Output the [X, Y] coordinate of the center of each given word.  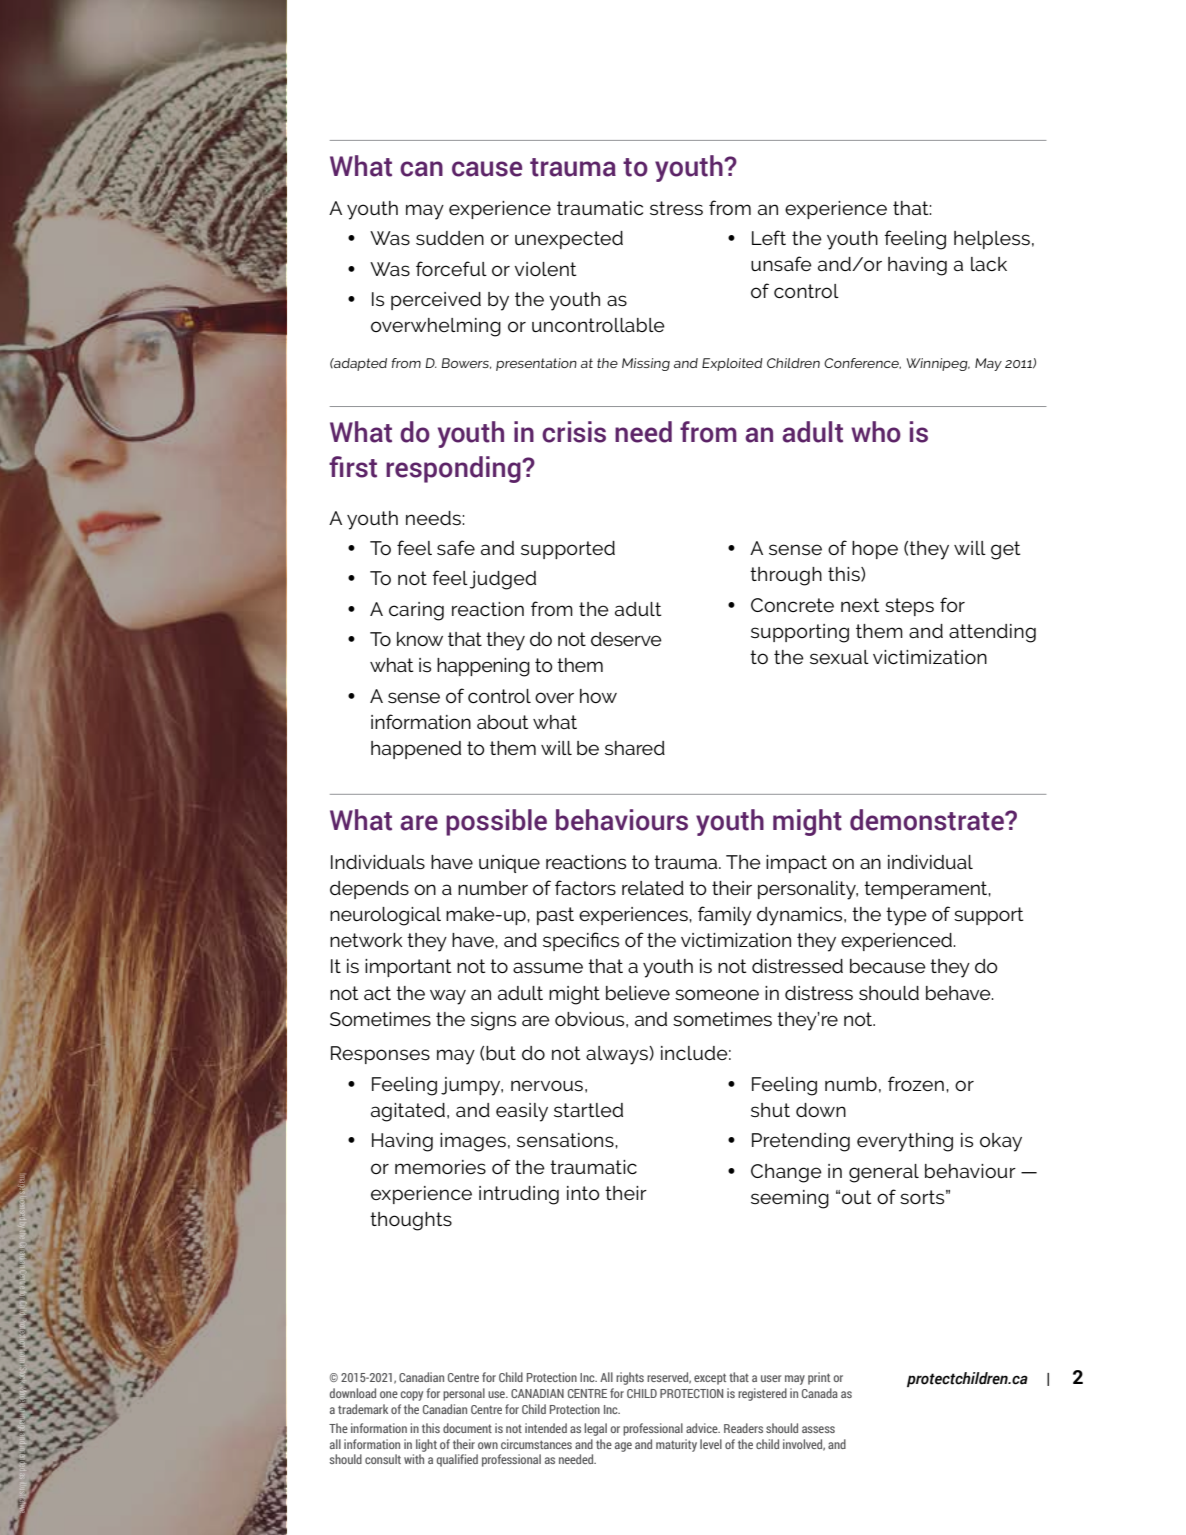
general [884, 1173]
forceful [451, 268]
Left [769, 237]
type [906, 916]
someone [717, 994]
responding [454, 469]
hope [875, 550]
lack [989, 264]
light [426, 1445]
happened [416, 750]
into [583, 1193]
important [408, 968]
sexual [839, 657]
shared [635, 748]
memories [440, 1167]
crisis [574, 432]
